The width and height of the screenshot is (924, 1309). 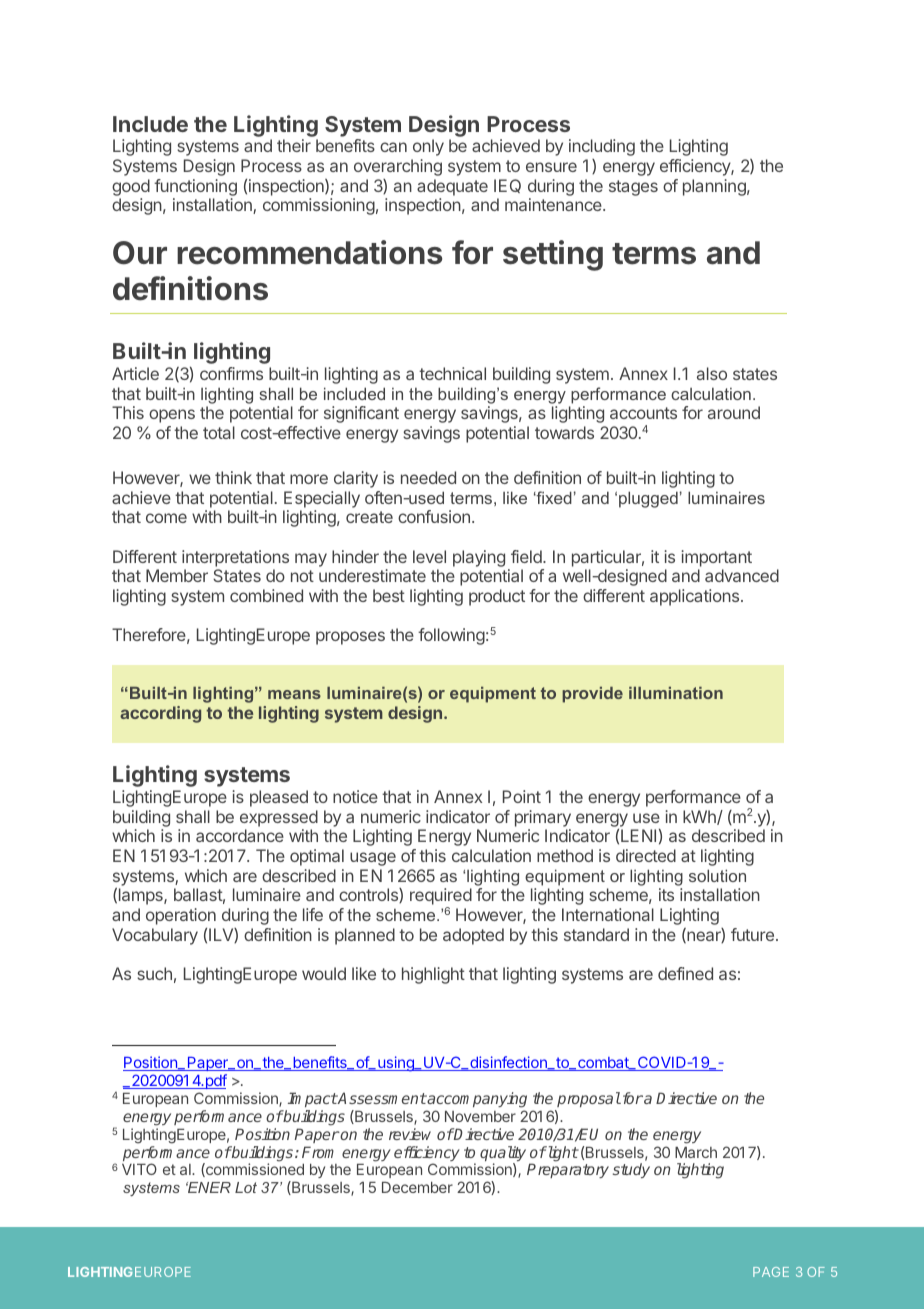 I want to click on interpretations, so click(x=235, y=558).
